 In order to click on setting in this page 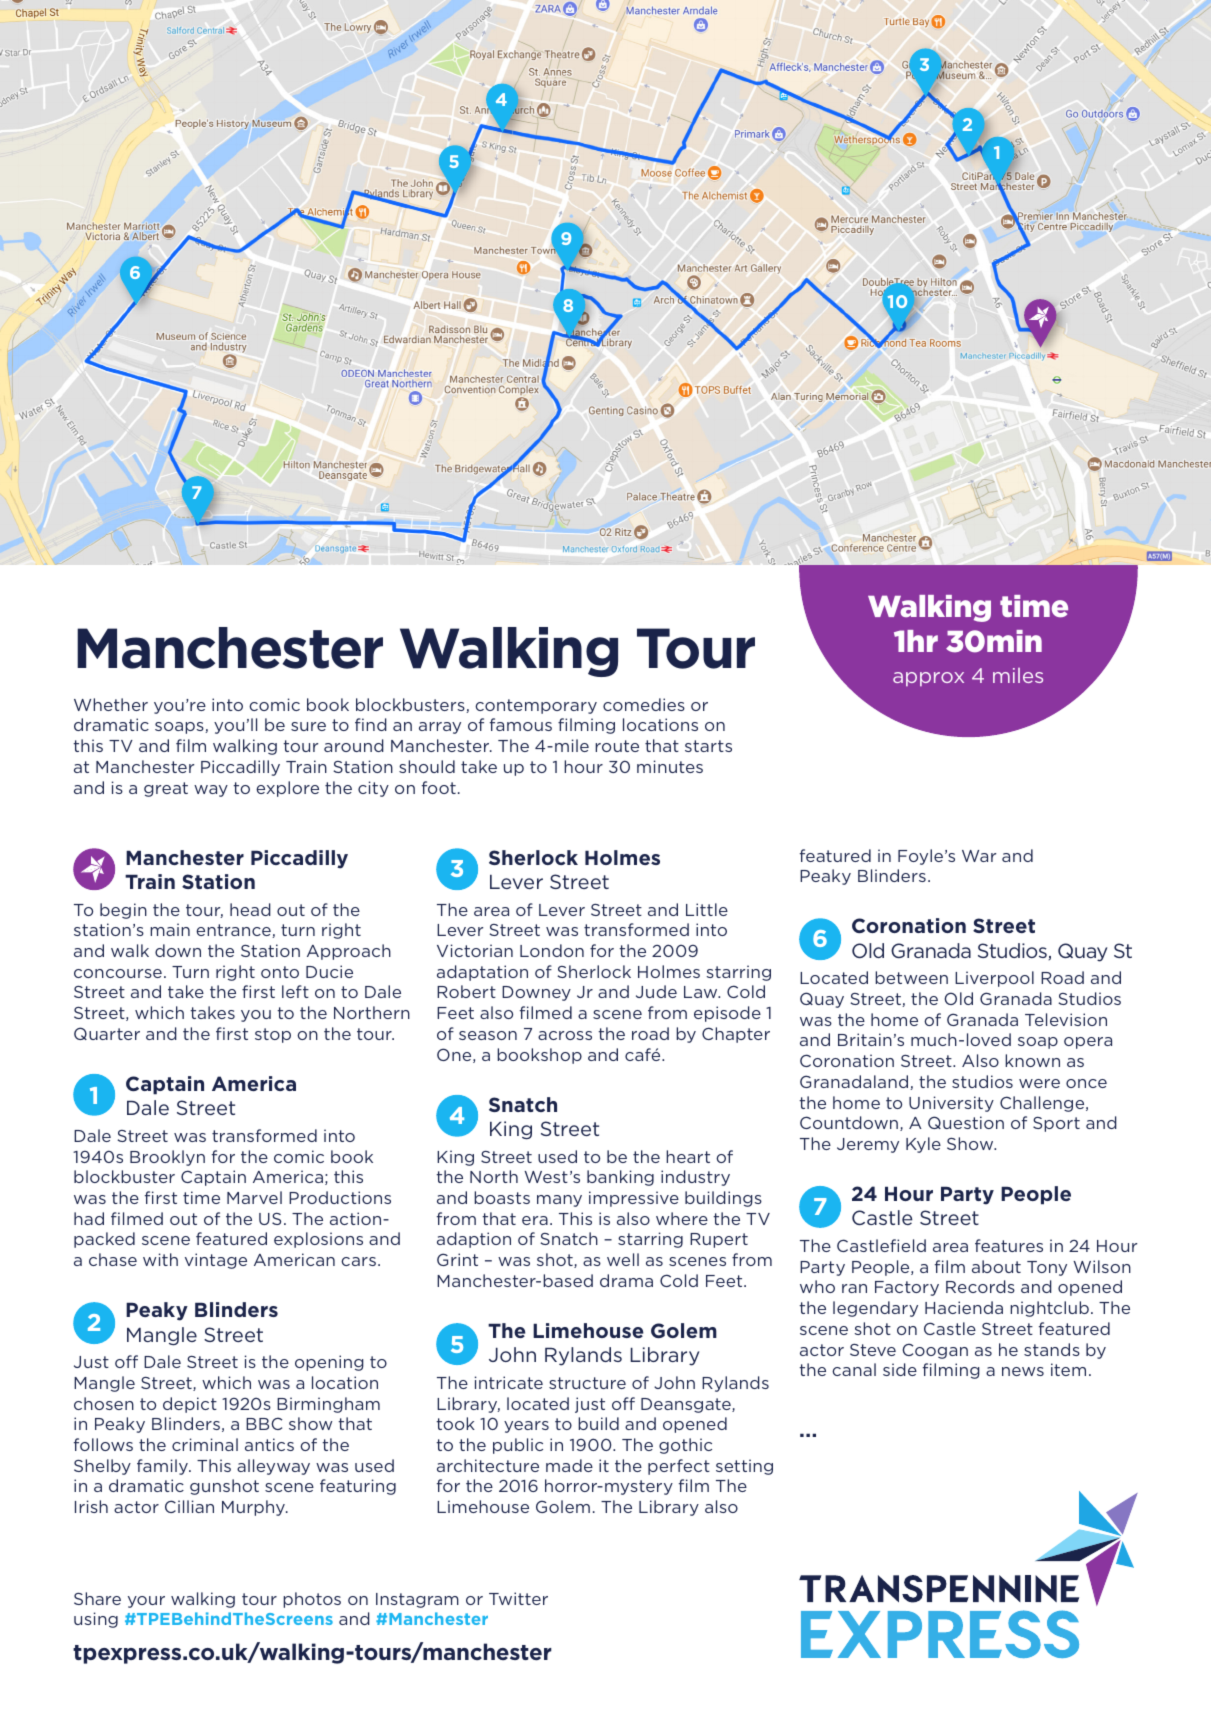, I will do `click(744, 1467)`.
